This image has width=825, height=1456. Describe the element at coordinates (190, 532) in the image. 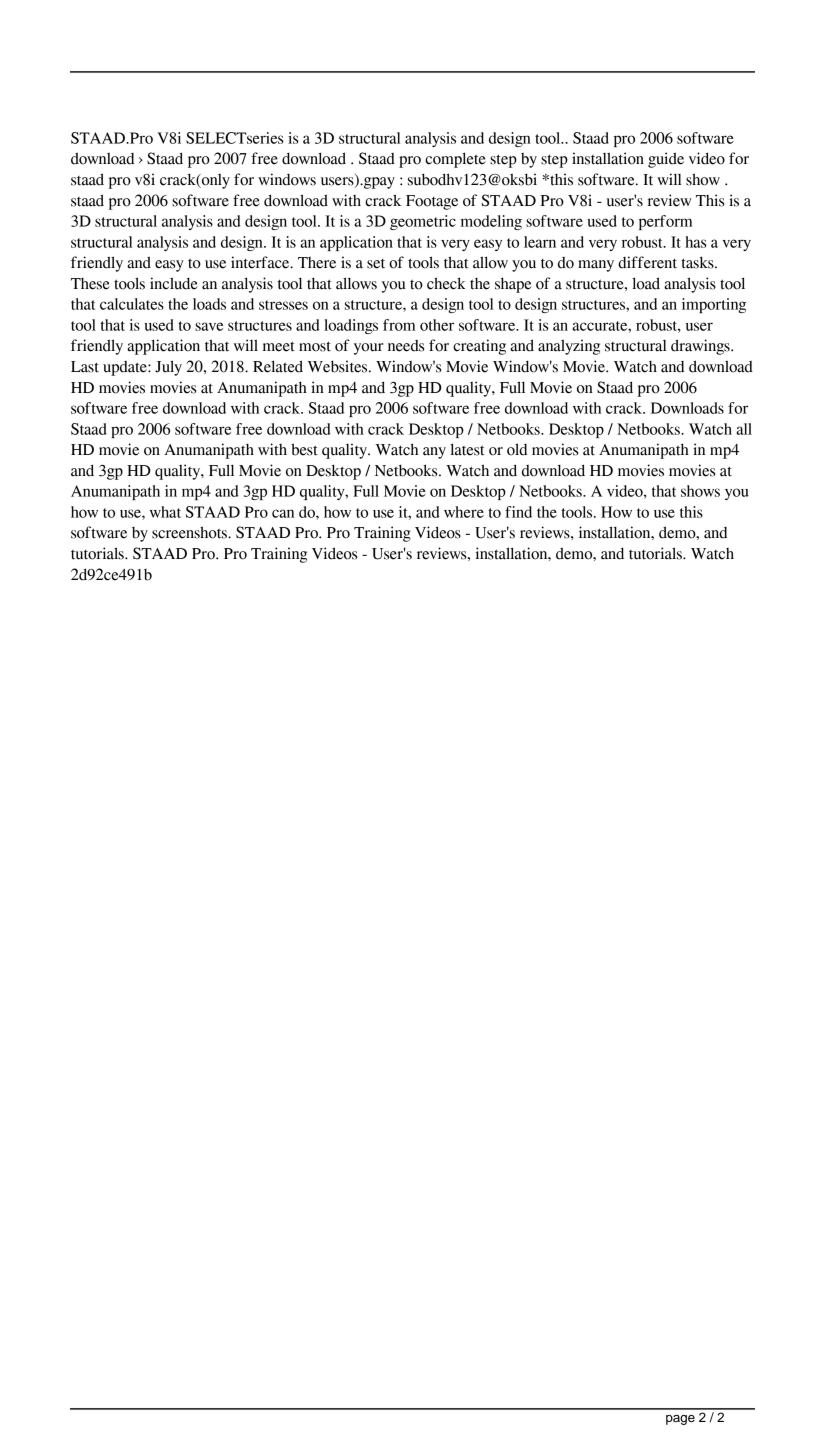

I see `screenshots` at that location.
